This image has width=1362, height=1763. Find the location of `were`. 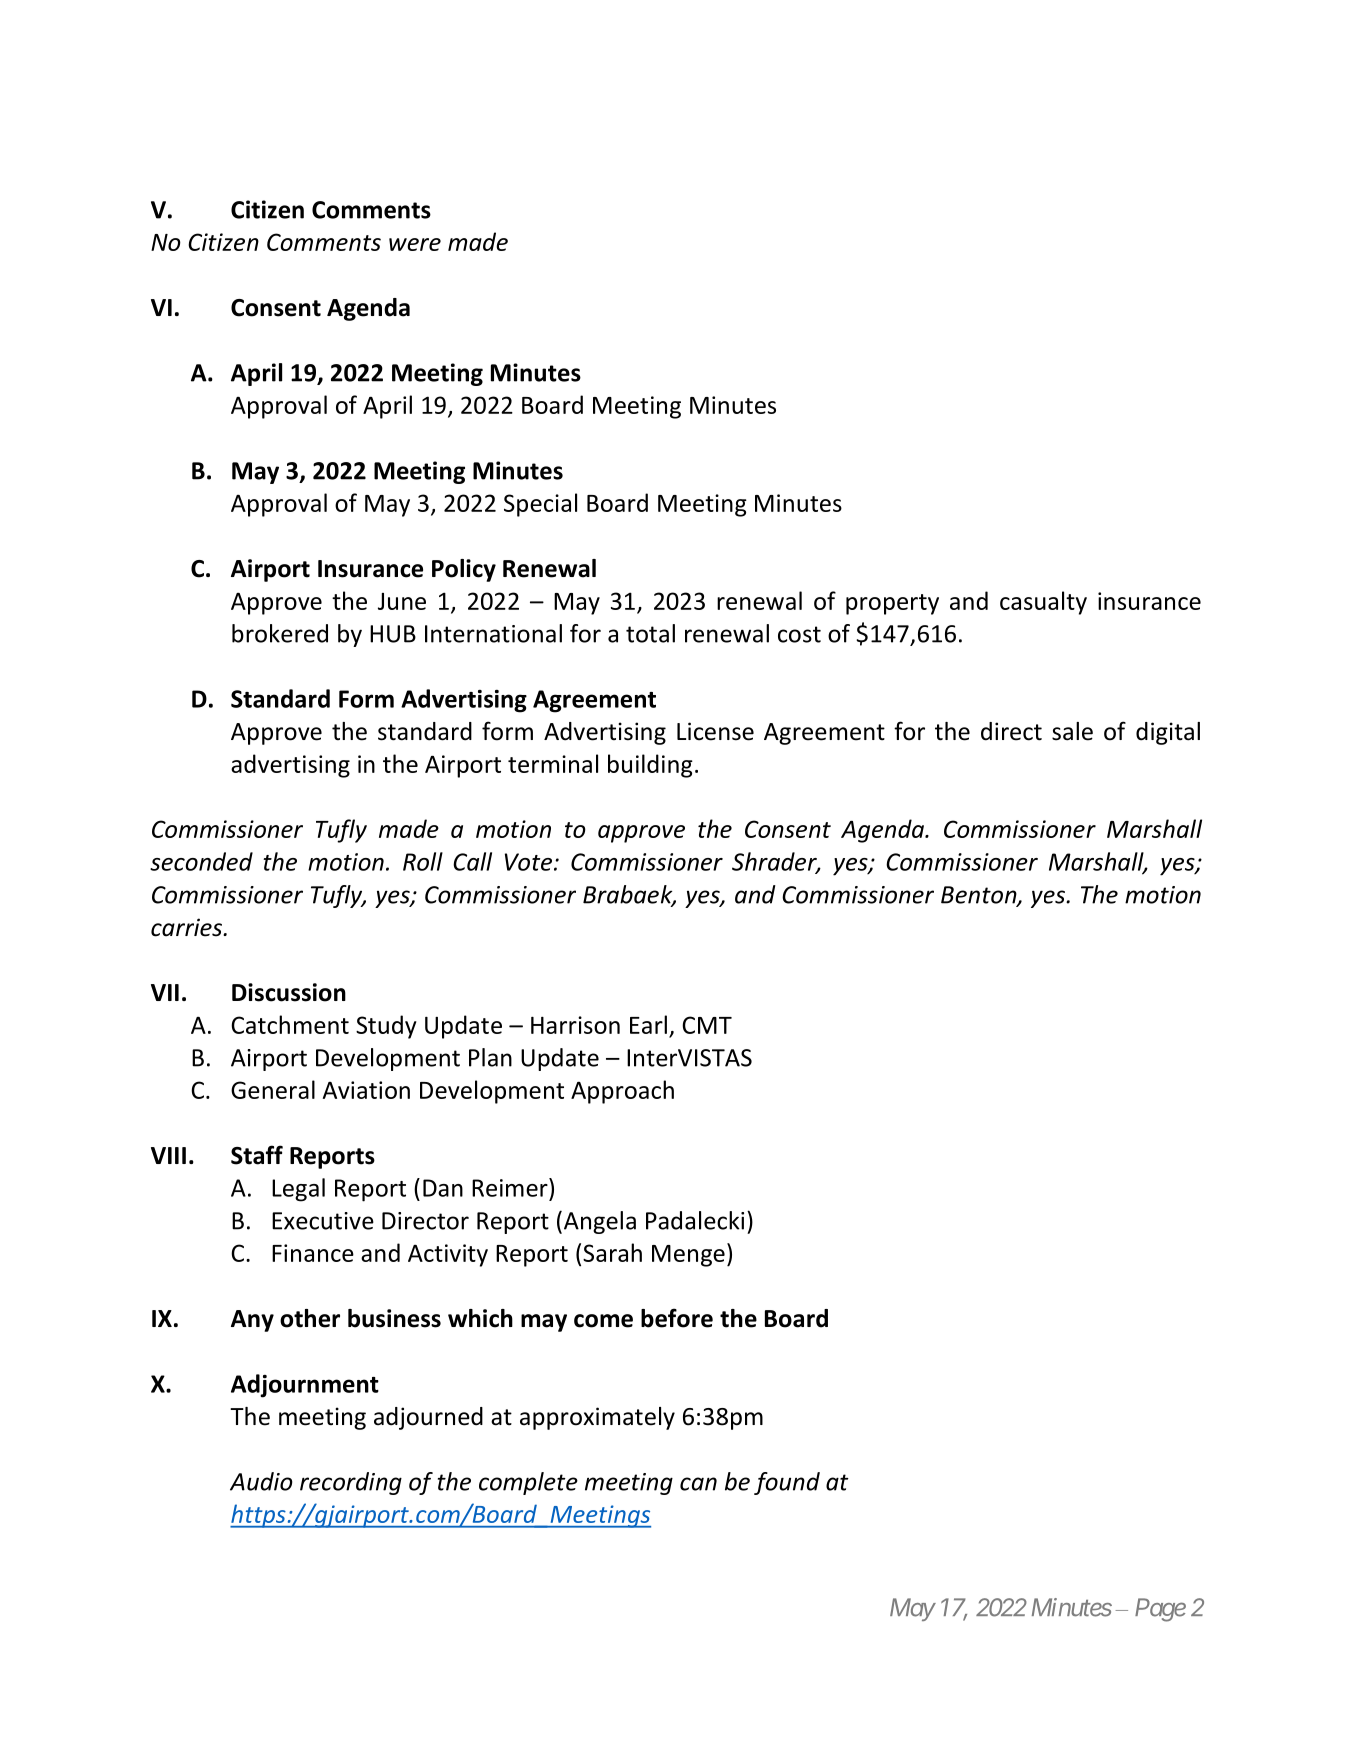

were is located at coordinates (415, 244).
